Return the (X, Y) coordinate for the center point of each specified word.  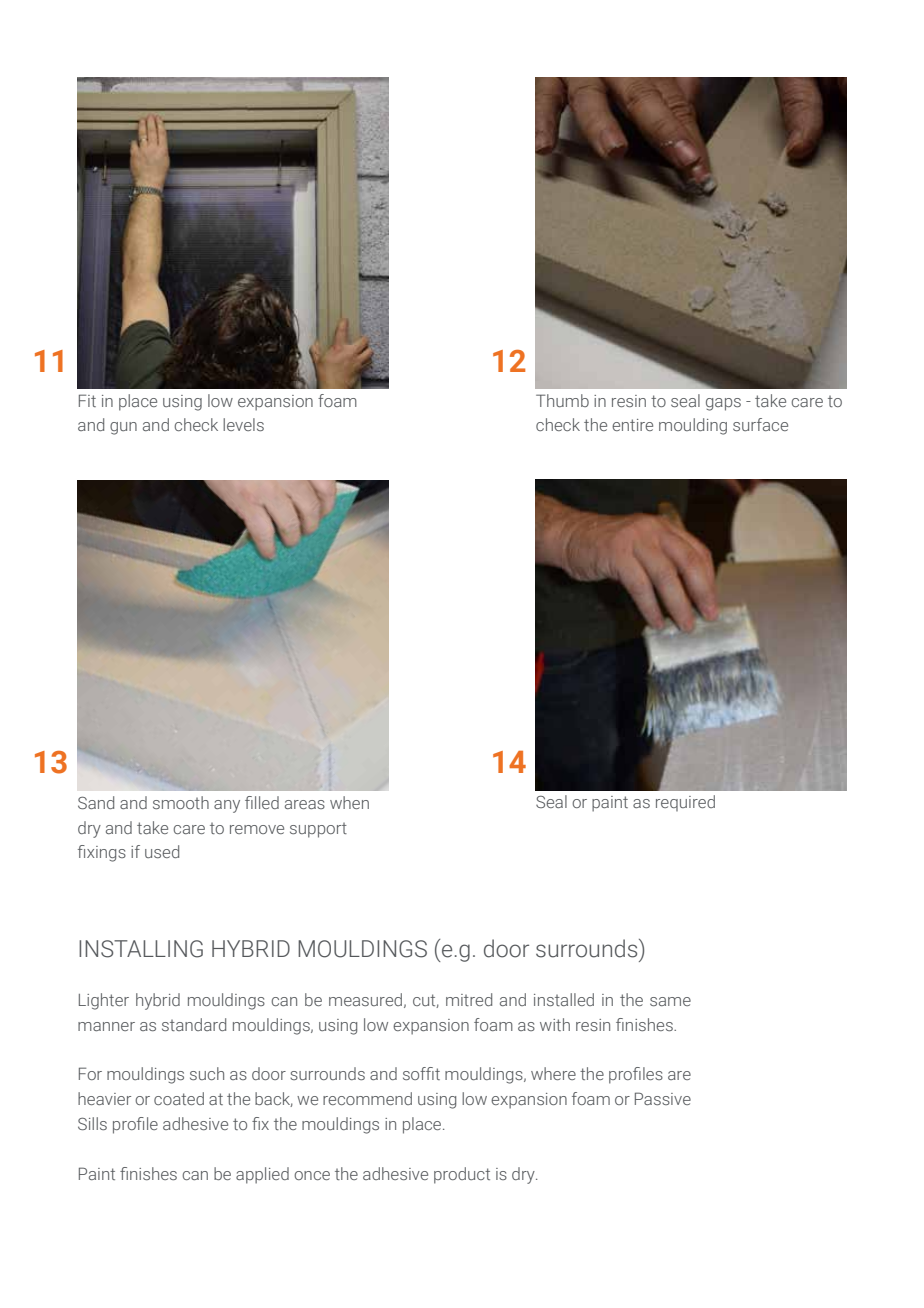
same (670, 1001)
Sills (92, 1123)
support (318, 830)
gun (123, 428)
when (349, 802)
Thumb (562, 400)
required (685, 803)
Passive (663, 1098)
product (462, 1175)
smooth (181, 802)
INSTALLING (141, 949)
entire (632, 425)
